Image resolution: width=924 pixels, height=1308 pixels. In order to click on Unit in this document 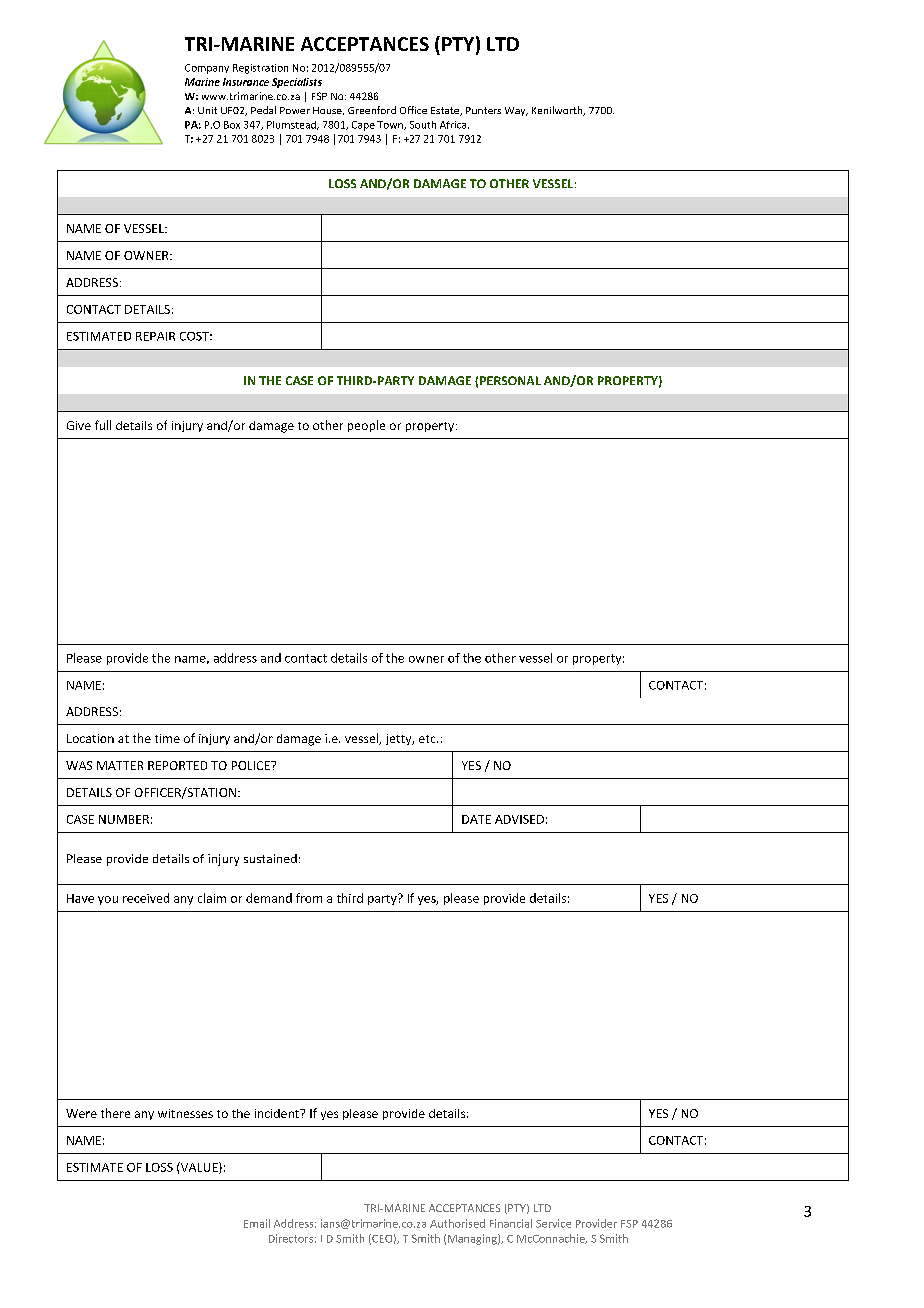, I will do `click(207, 110)`.
